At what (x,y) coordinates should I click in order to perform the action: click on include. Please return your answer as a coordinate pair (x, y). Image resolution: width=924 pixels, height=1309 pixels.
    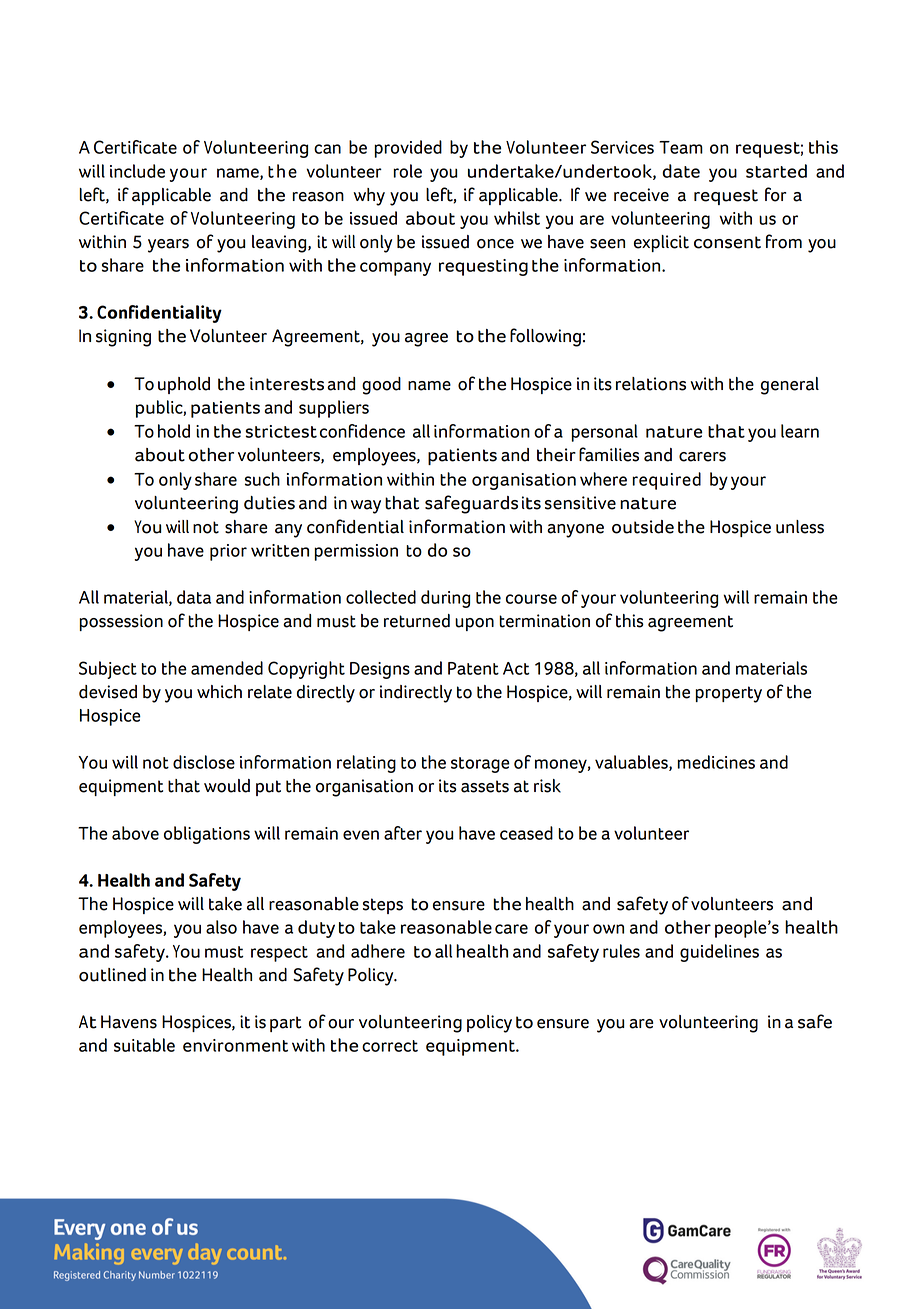
    Looking at the image, I should click on (137, 171).
